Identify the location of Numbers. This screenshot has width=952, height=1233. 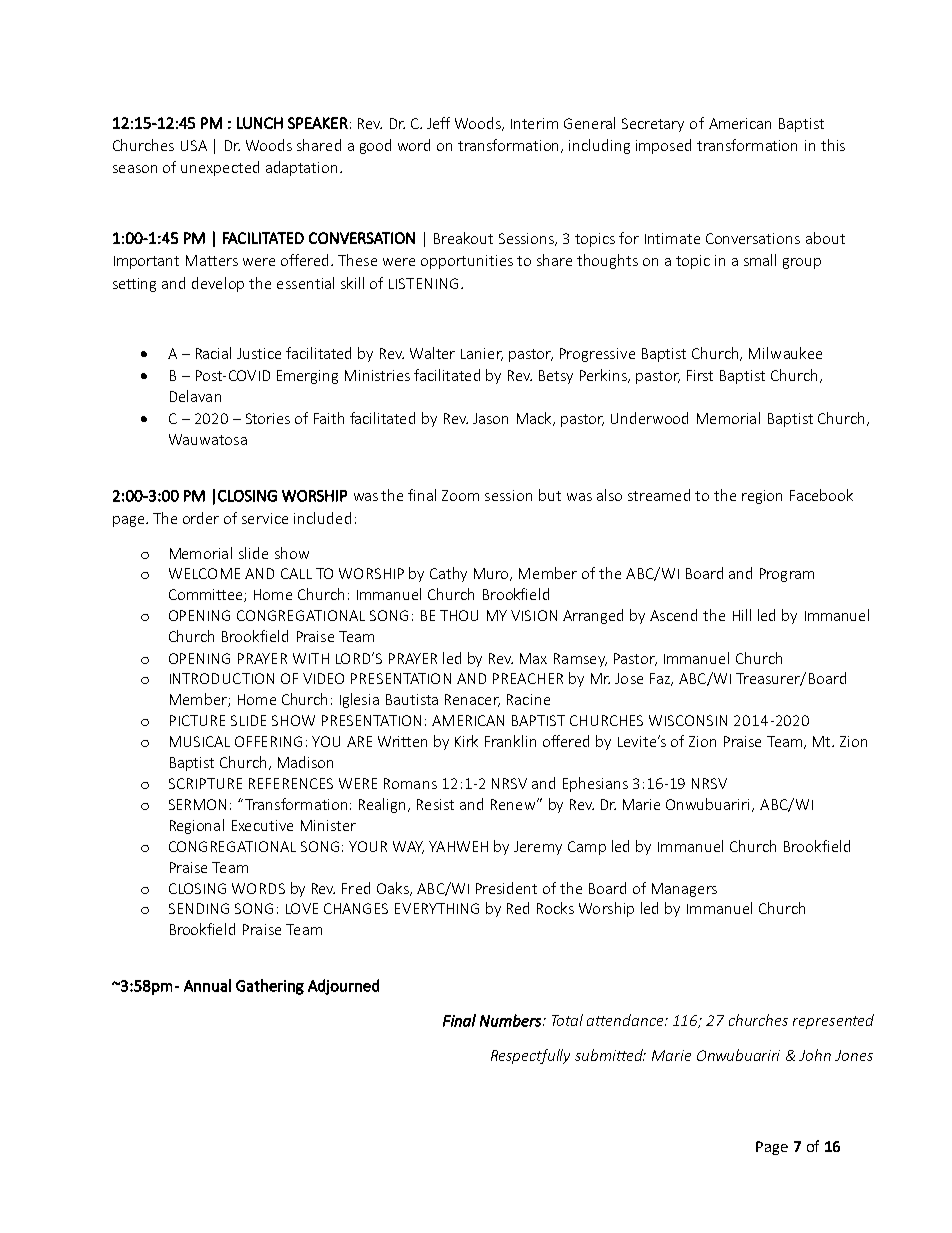
(512, 1020).
